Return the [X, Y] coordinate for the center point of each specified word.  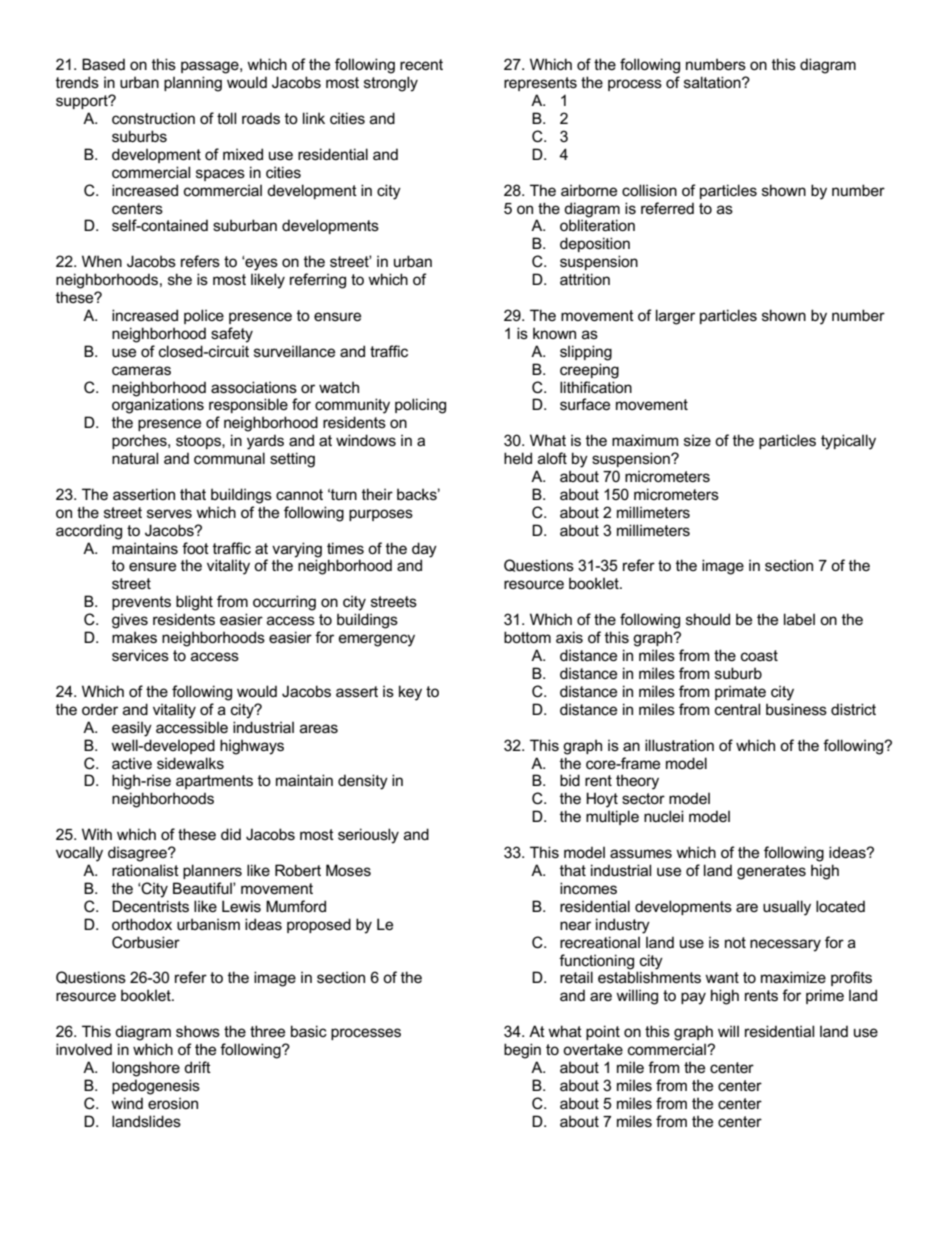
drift [197, 1067]
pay [693, 998]
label [799, 619]
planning [193, 84]
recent [421, 64]
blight [194, 603]
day [424, 551]
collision [649, 190]
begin [522, 1051]
